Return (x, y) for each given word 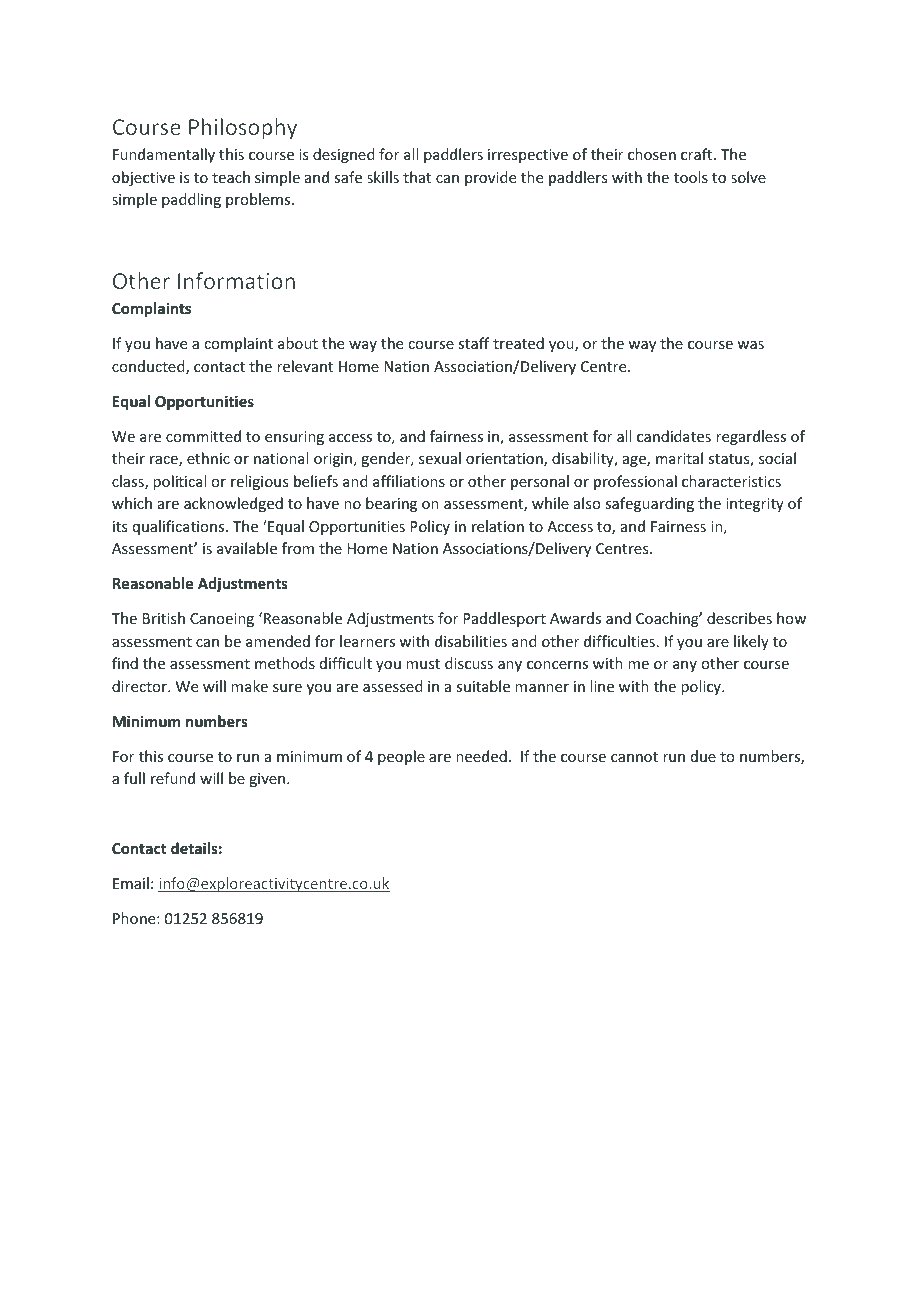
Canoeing (222, 620)
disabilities (471, 641)
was (750, 345)
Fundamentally (164, 155)
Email (131, 883)
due (703, 756)
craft (698, 154)
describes (739, 618)
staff (473, 343)
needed (481, 756)
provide (490, 178)
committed (203, 436)
